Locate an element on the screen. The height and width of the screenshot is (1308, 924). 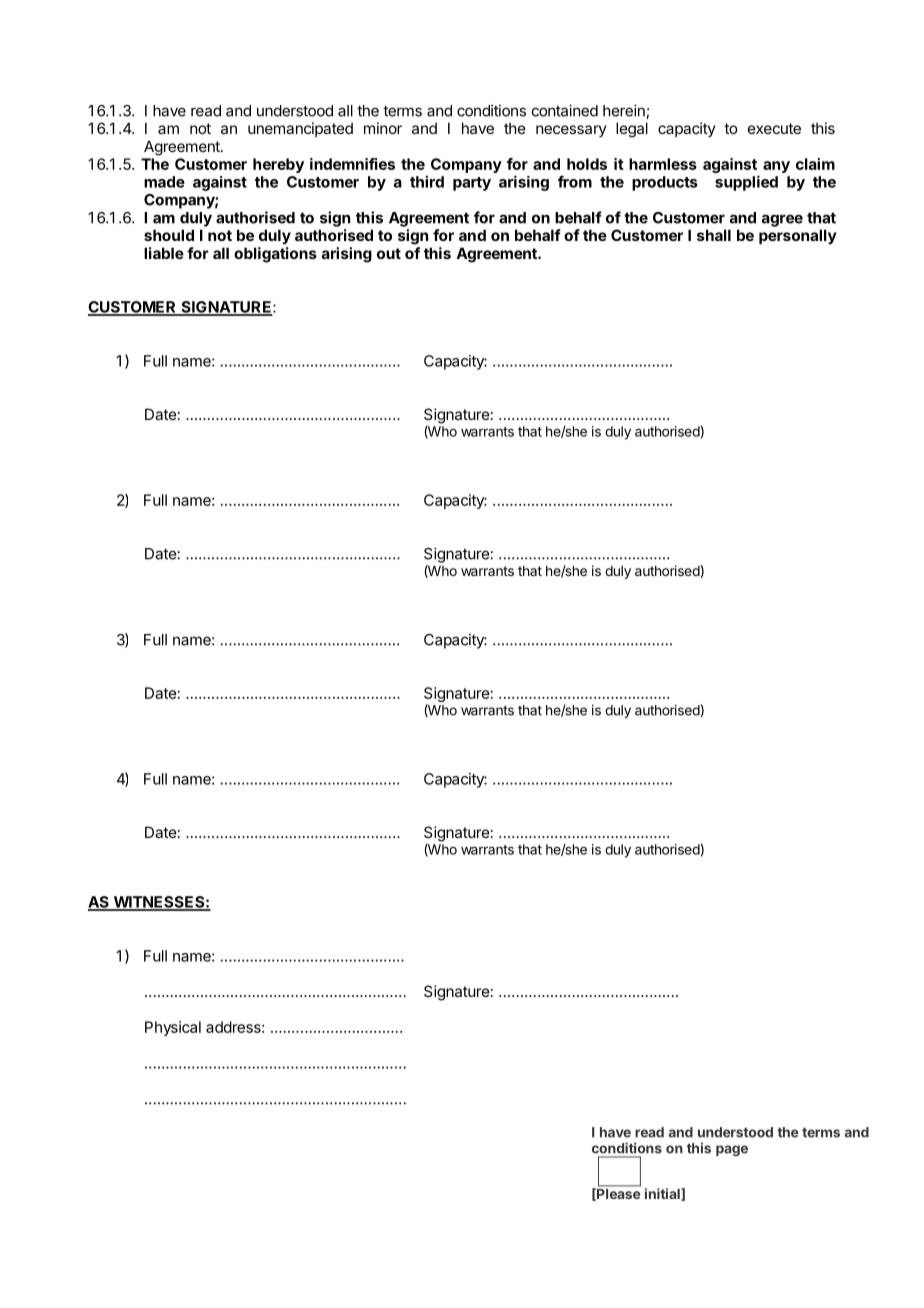
execute is located at coordinates (774, 128).
